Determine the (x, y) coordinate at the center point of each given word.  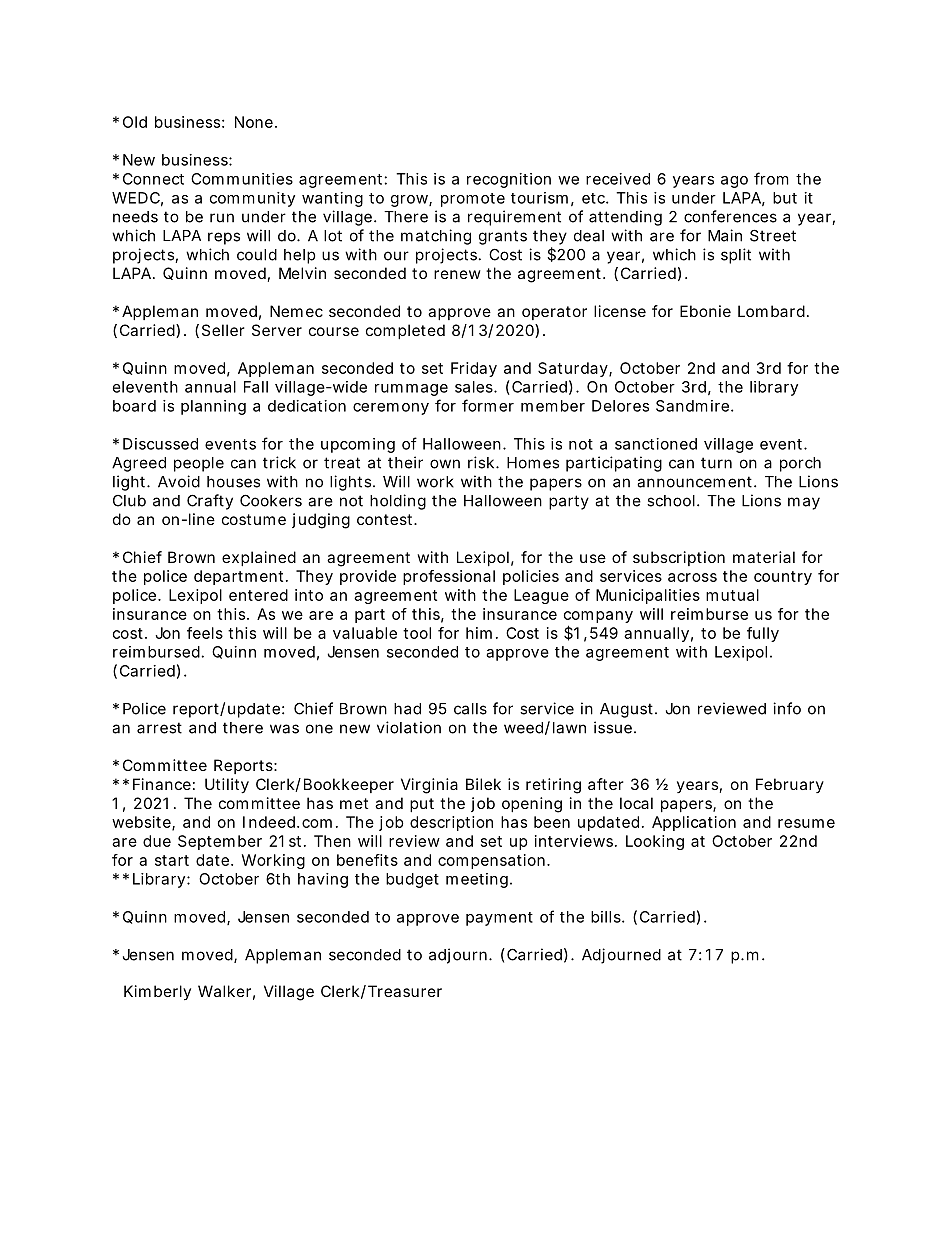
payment (499, 919)
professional (449, 577)
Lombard (771, 311)
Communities (242, 179)
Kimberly (157, 992)
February (790, 785)
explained (259, 558)
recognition (509, 180)
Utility (227, 786)
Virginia (429, 786)
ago (734, 182)
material (764, 557)
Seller (223, 330)
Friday (474, 369)
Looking (655, 842)
